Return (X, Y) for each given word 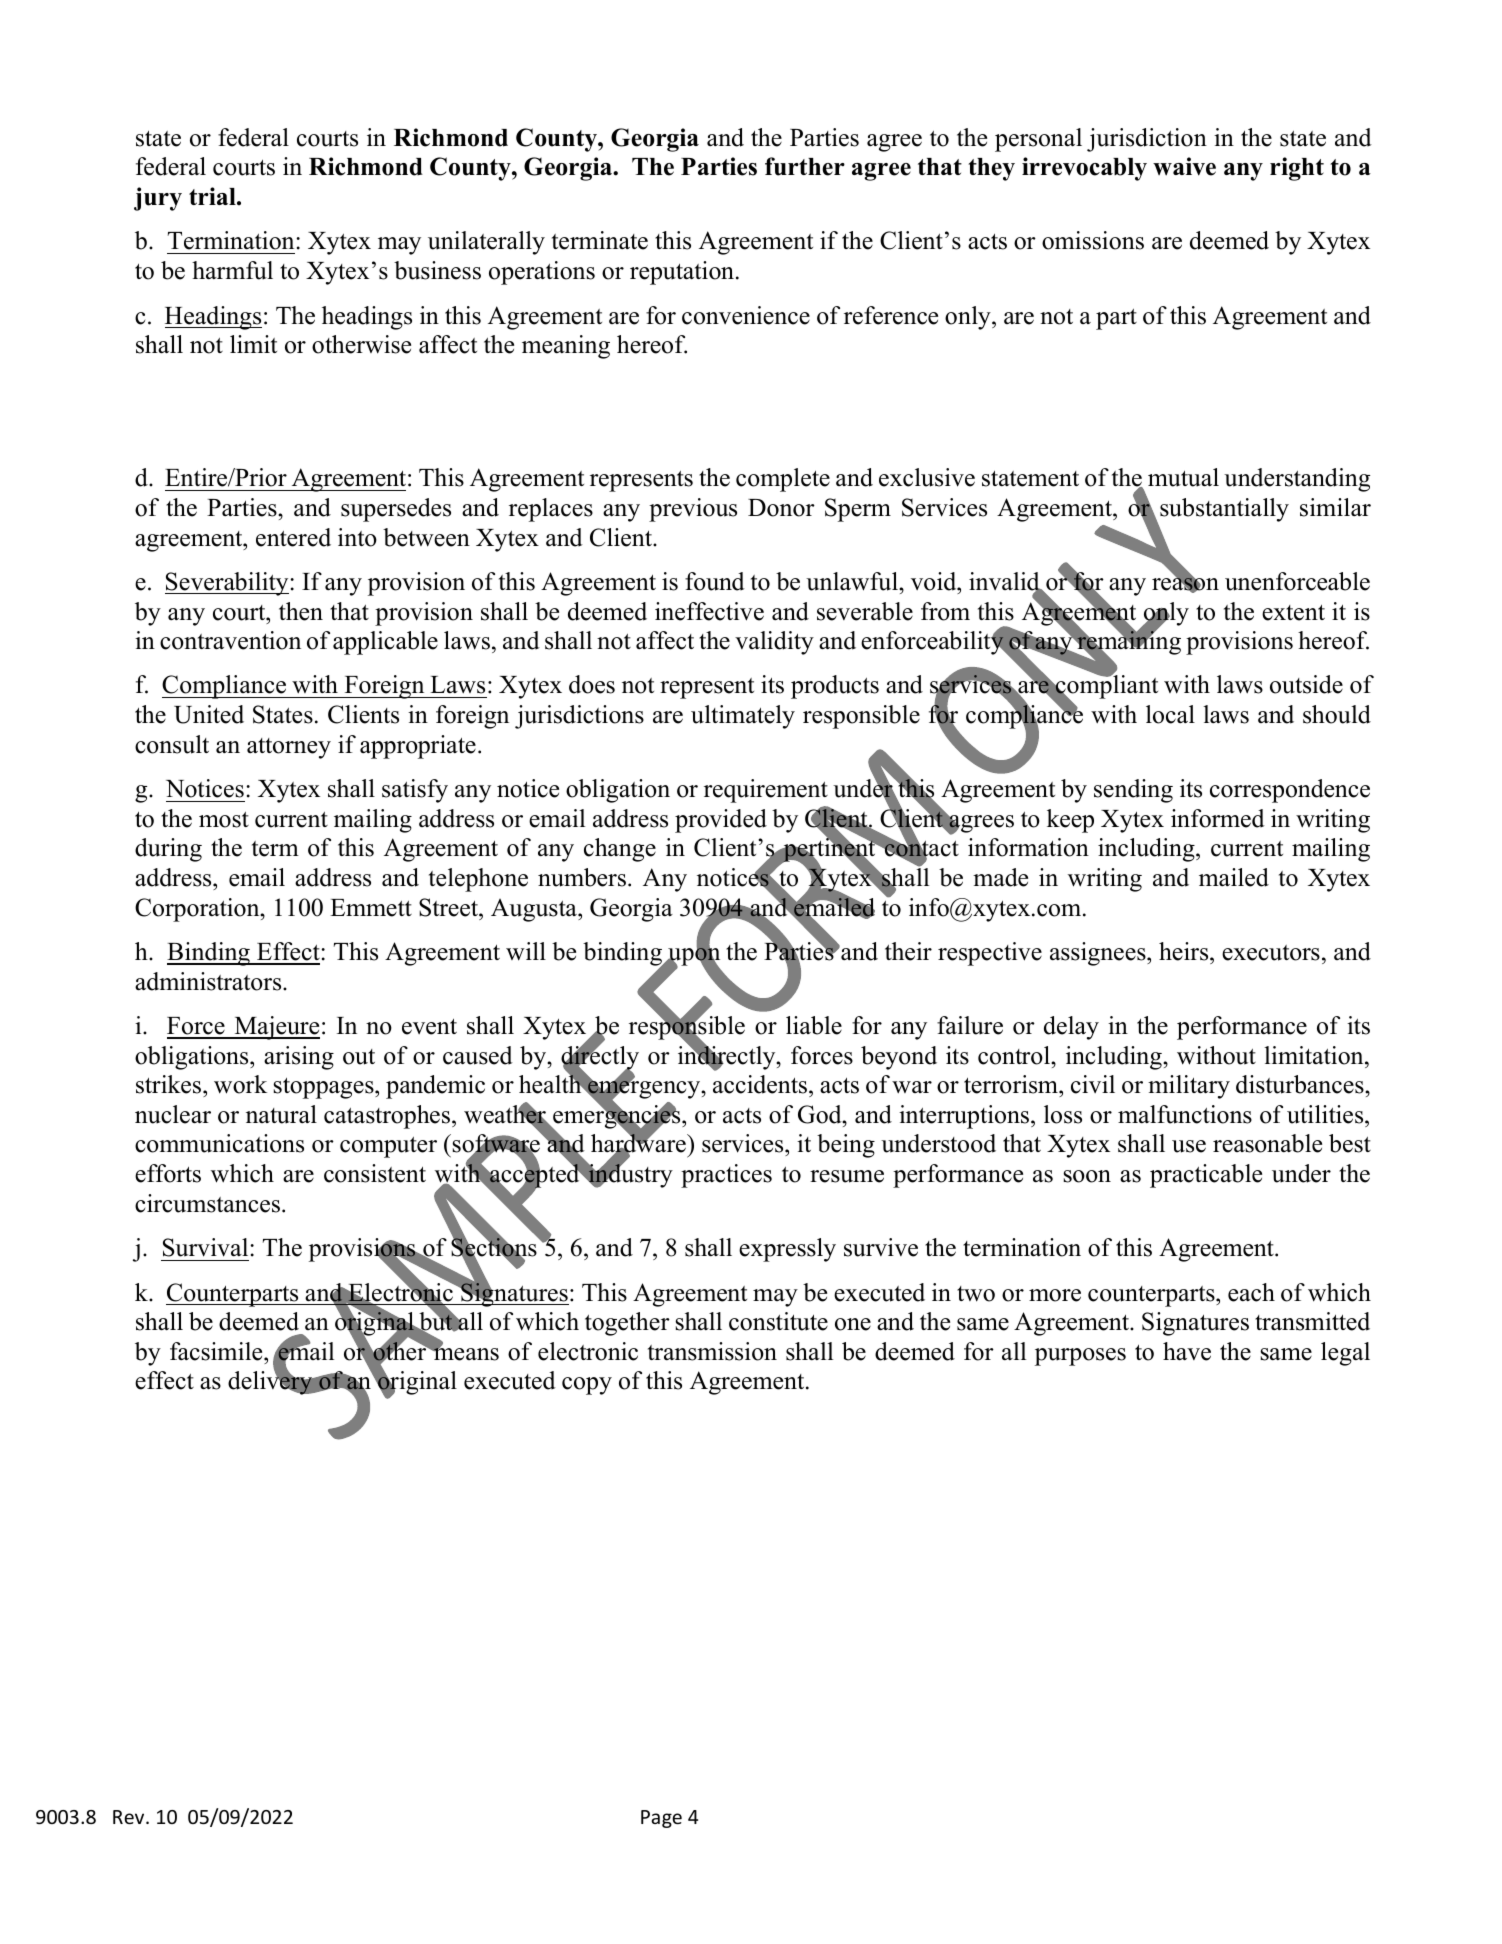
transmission (712, 1351)
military (1189, 1087)
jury (158, 199)
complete (783, 480)
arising (299, 1058)
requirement (766, 791)
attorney (289, 748)
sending (1133, 791)
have (1187, 1351)
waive (1184, 166)
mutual (1183, 477)
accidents (761, 1084)
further (805, 166)
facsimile (217, 1351)
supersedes (396, 510)
